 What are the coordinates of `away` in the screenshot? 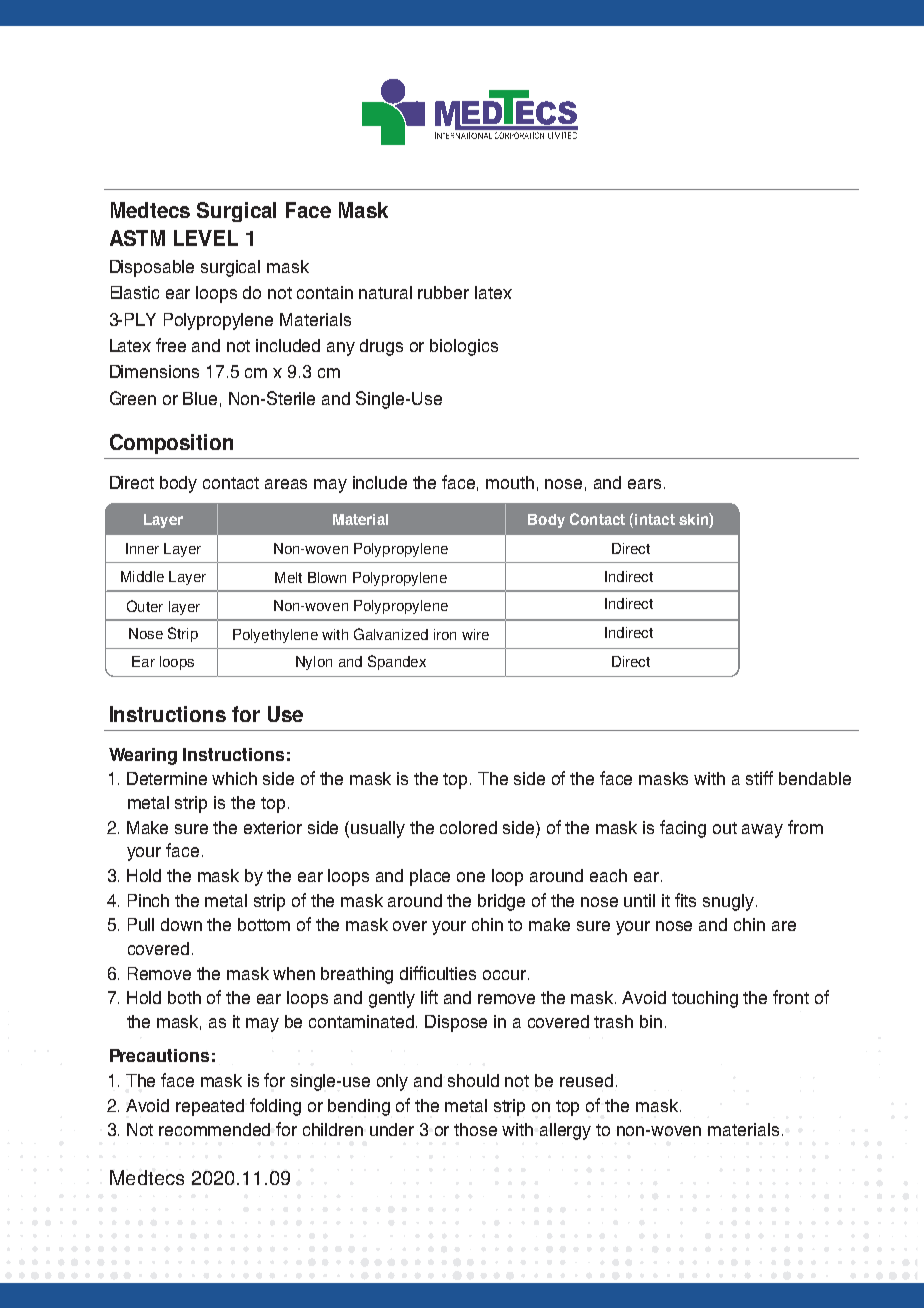 It's located at (762, 831).
